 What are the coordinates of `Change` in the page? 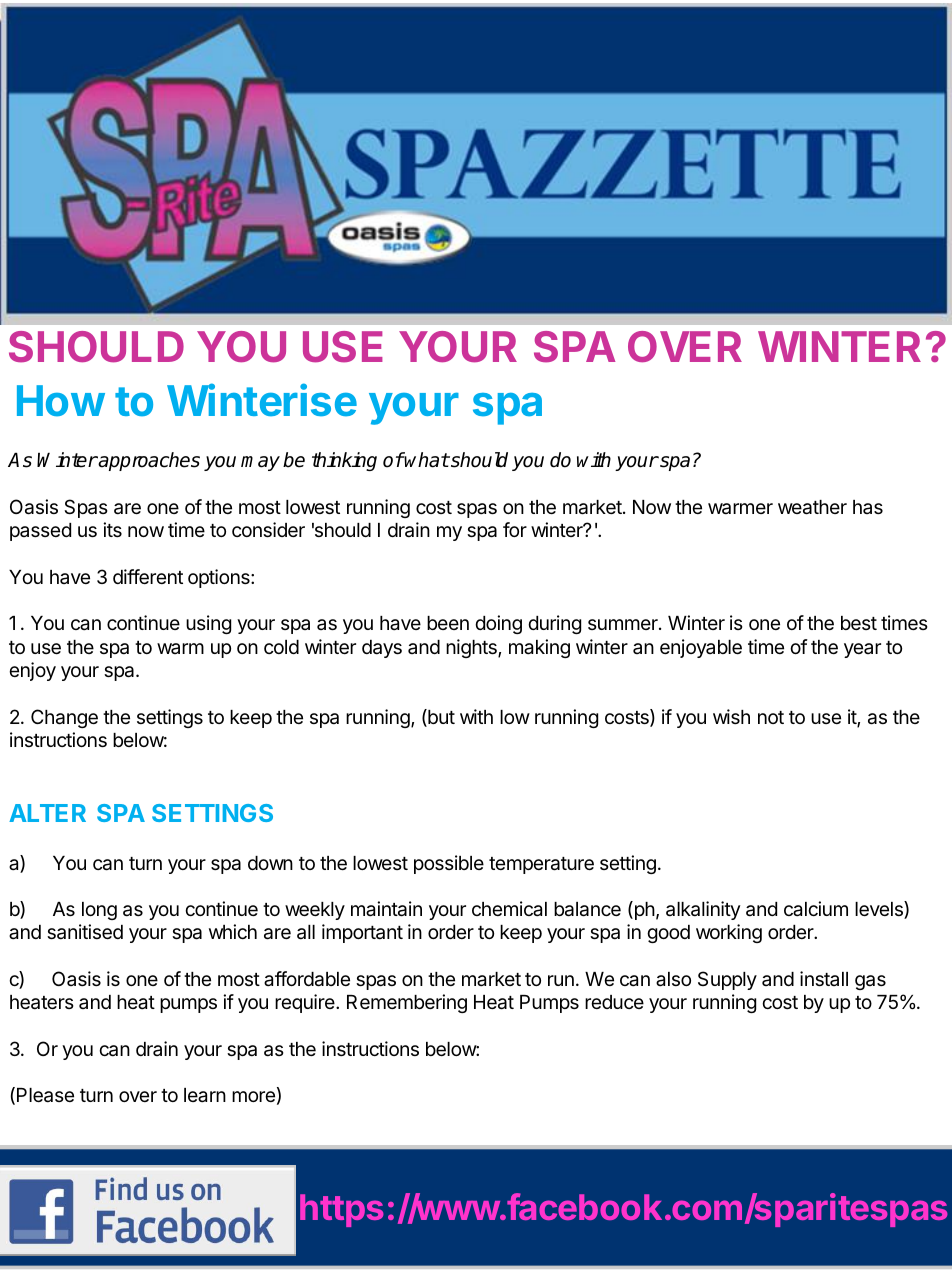 It's located at (64, 718).
